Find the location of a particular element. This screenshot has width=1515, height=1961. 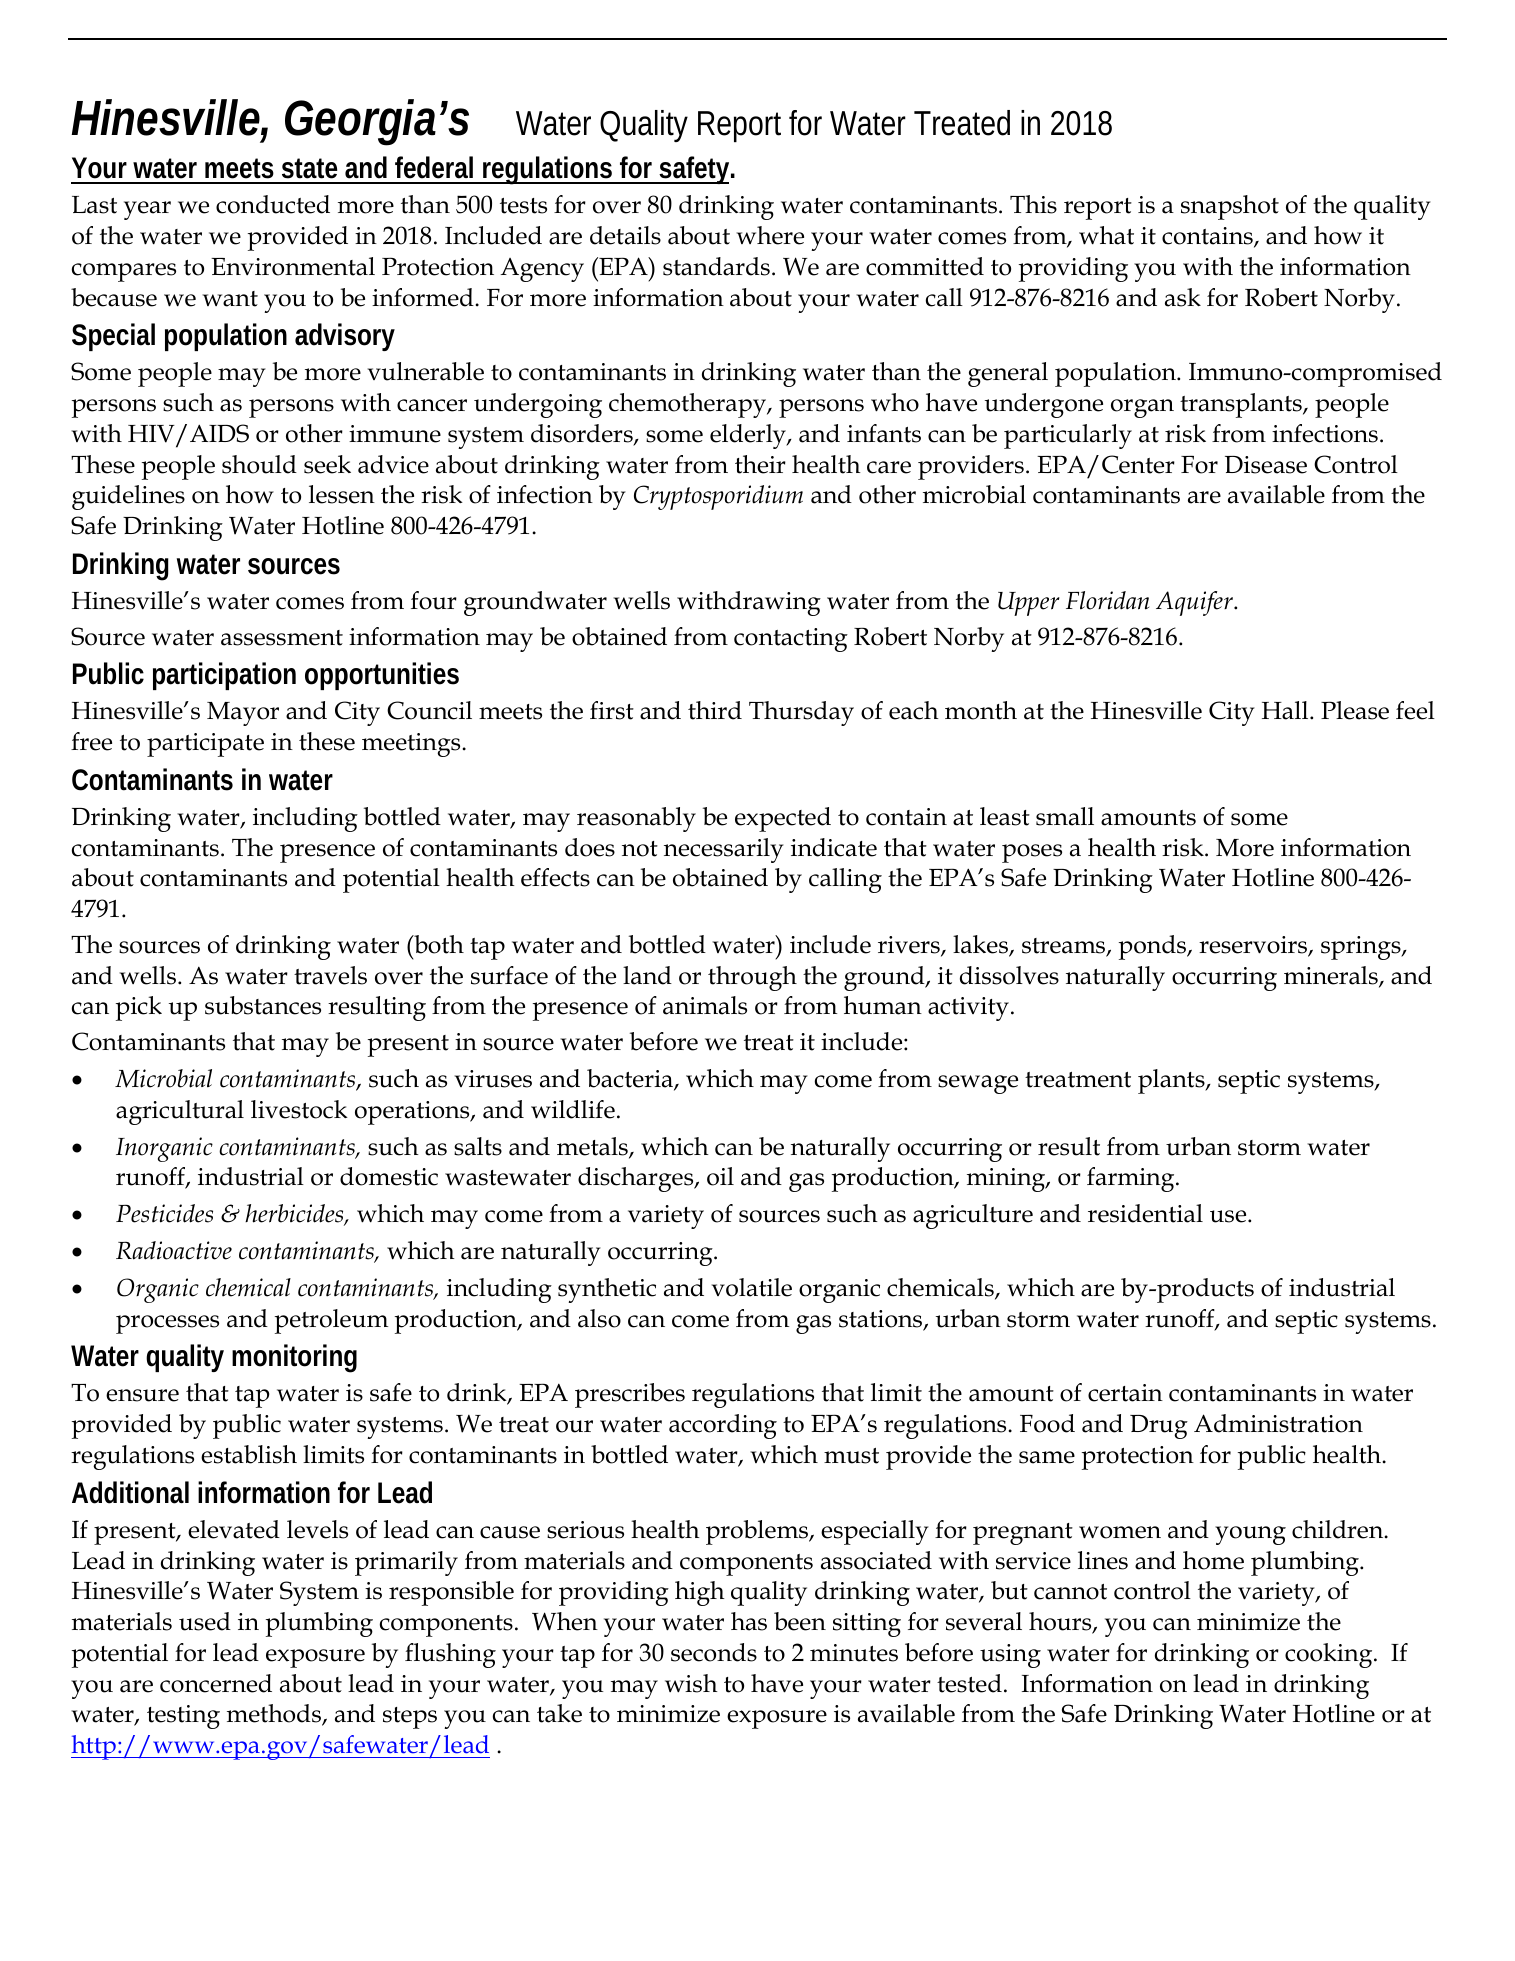

through is located at coordinates (752, 978).
